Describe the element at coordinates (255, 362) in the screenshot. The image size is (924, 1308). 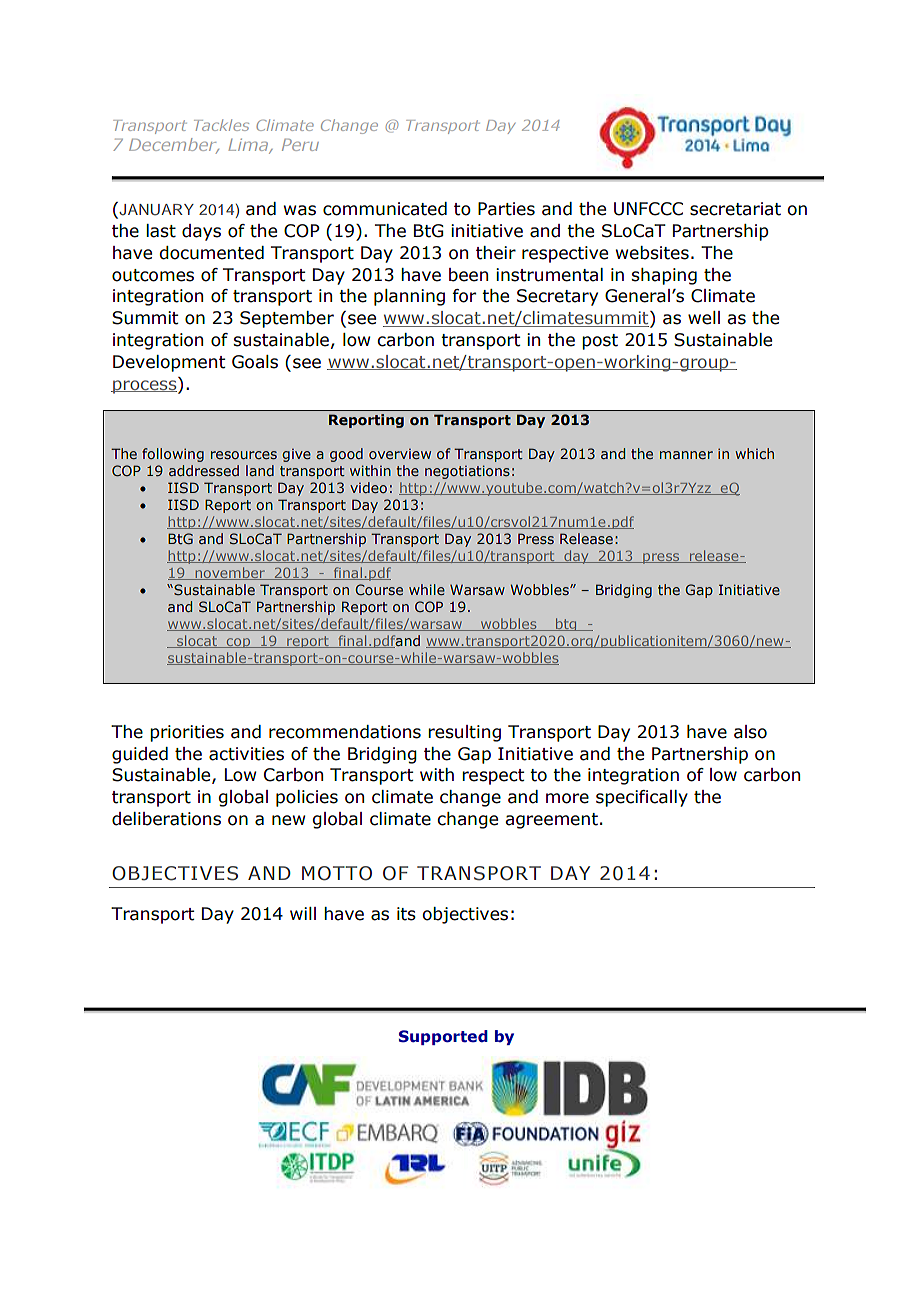
I see `Goals` at that location.
